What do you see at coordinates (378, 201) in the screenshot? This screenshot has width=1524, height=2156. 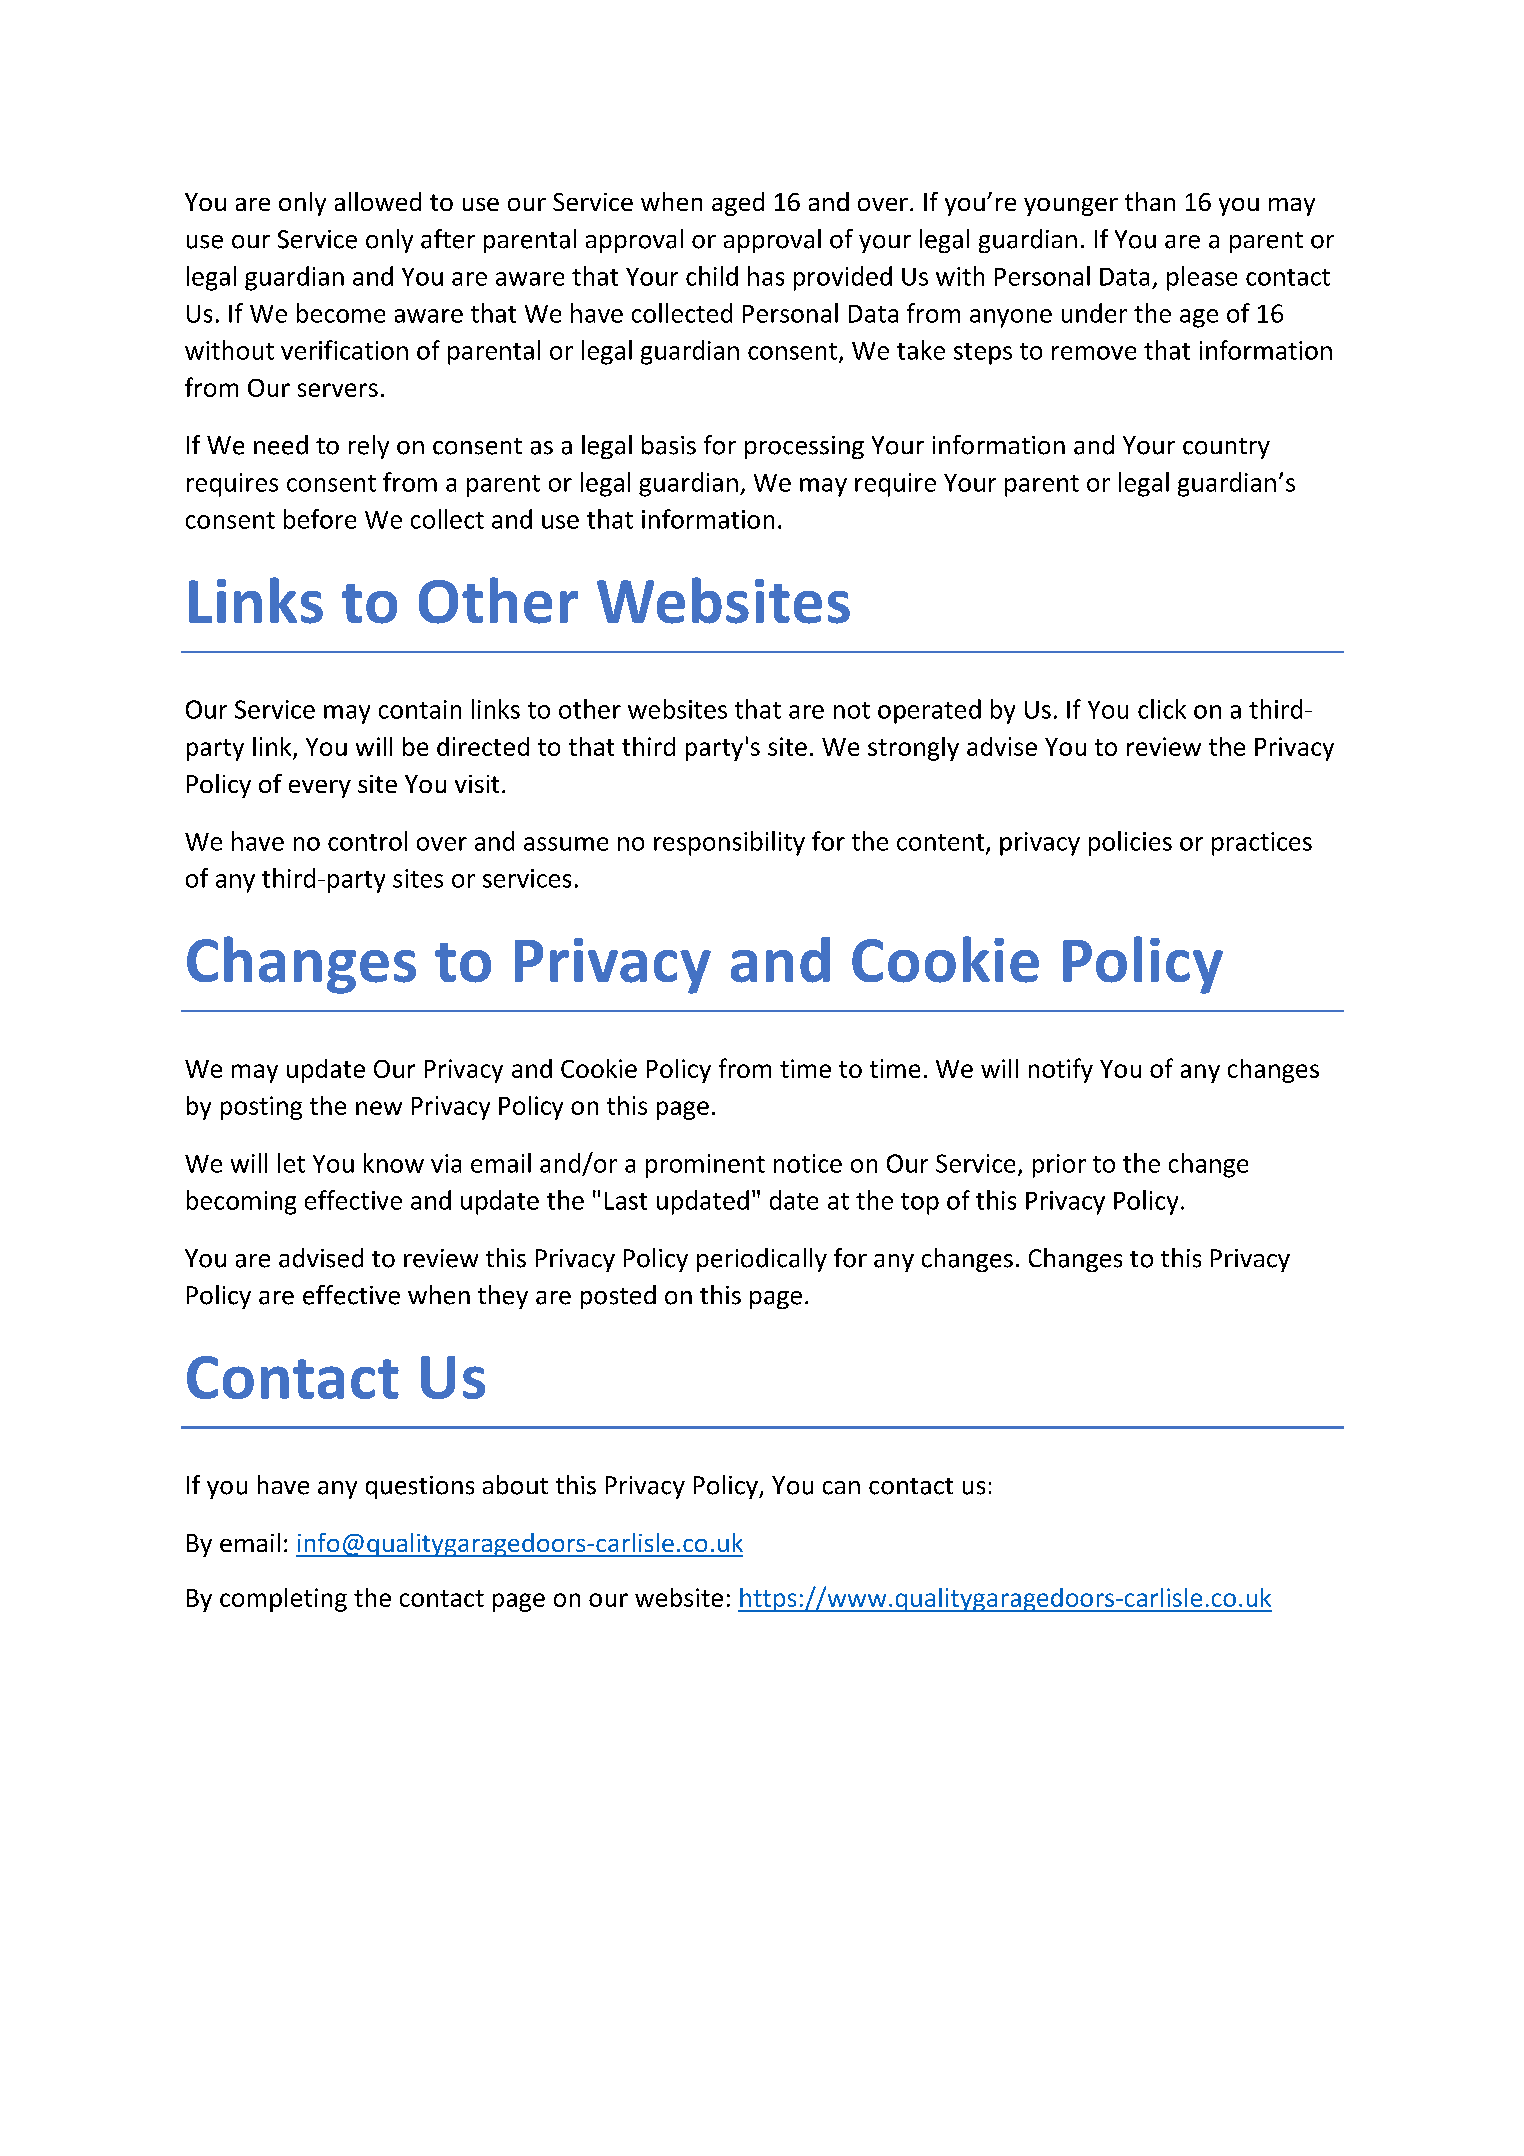 I see `allowed` at bounding box center [378, 201].
